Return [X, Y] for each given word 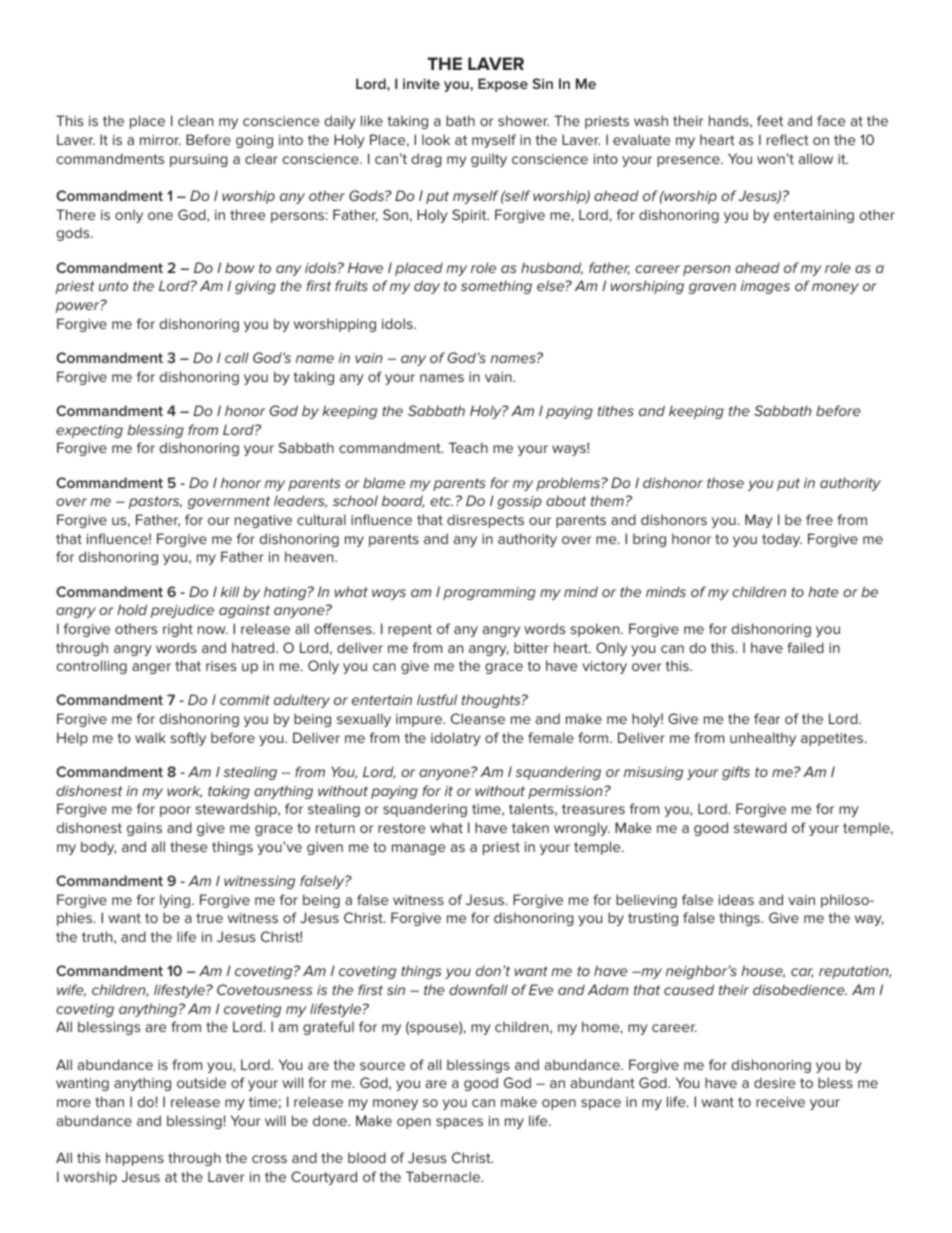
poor [175, 811]
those [725, 482]
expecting [89, 431]
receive [780, 1102]
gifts [736, 773]
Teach [468, 447]
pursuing [199, 160]
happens [135, 1159]
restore [401, 828]
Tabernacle [444, 1176]
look [436, 139]
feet [770, 120]
